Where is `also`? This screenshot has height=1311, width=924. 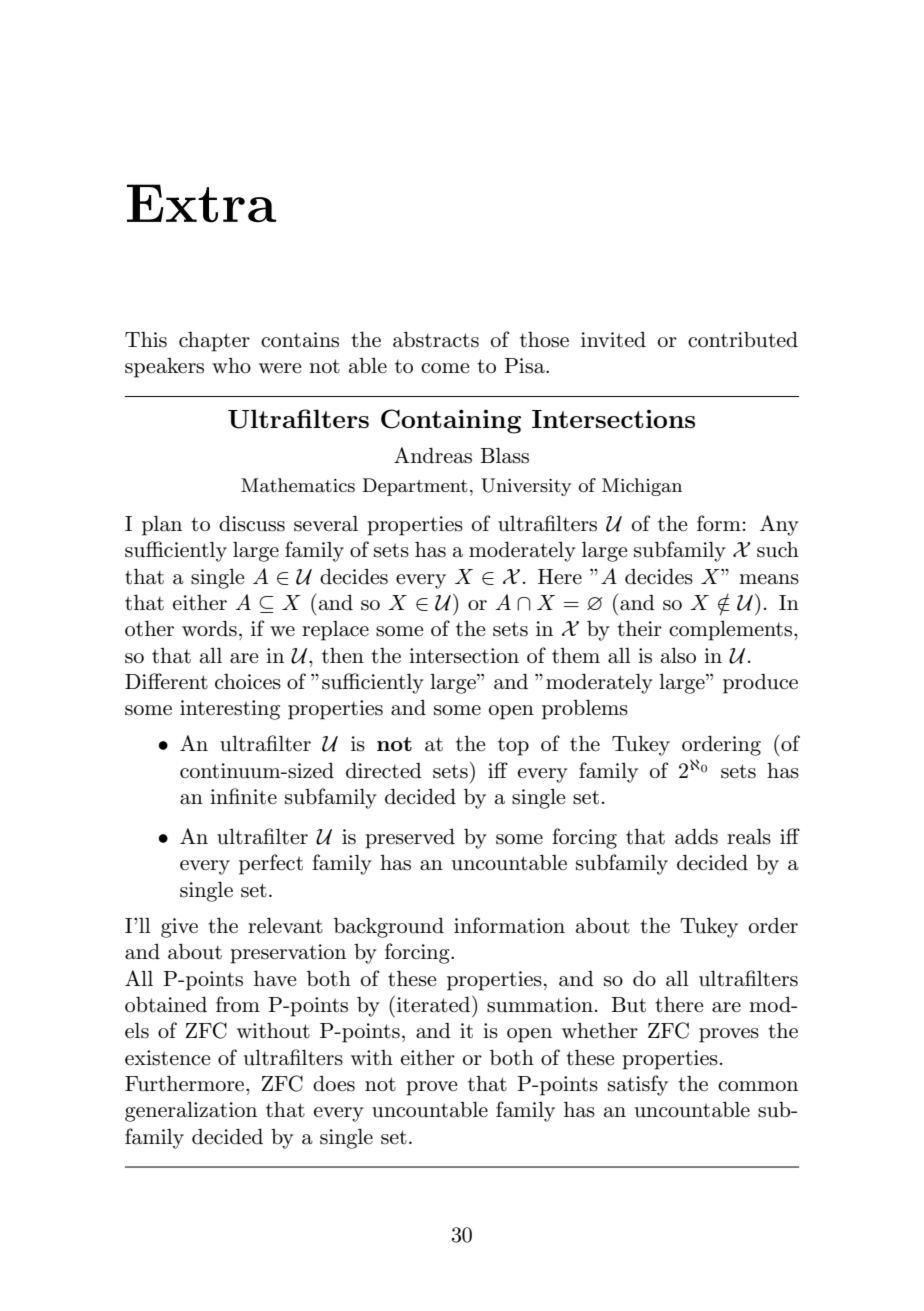
also is located at coordinates (678, 656).
